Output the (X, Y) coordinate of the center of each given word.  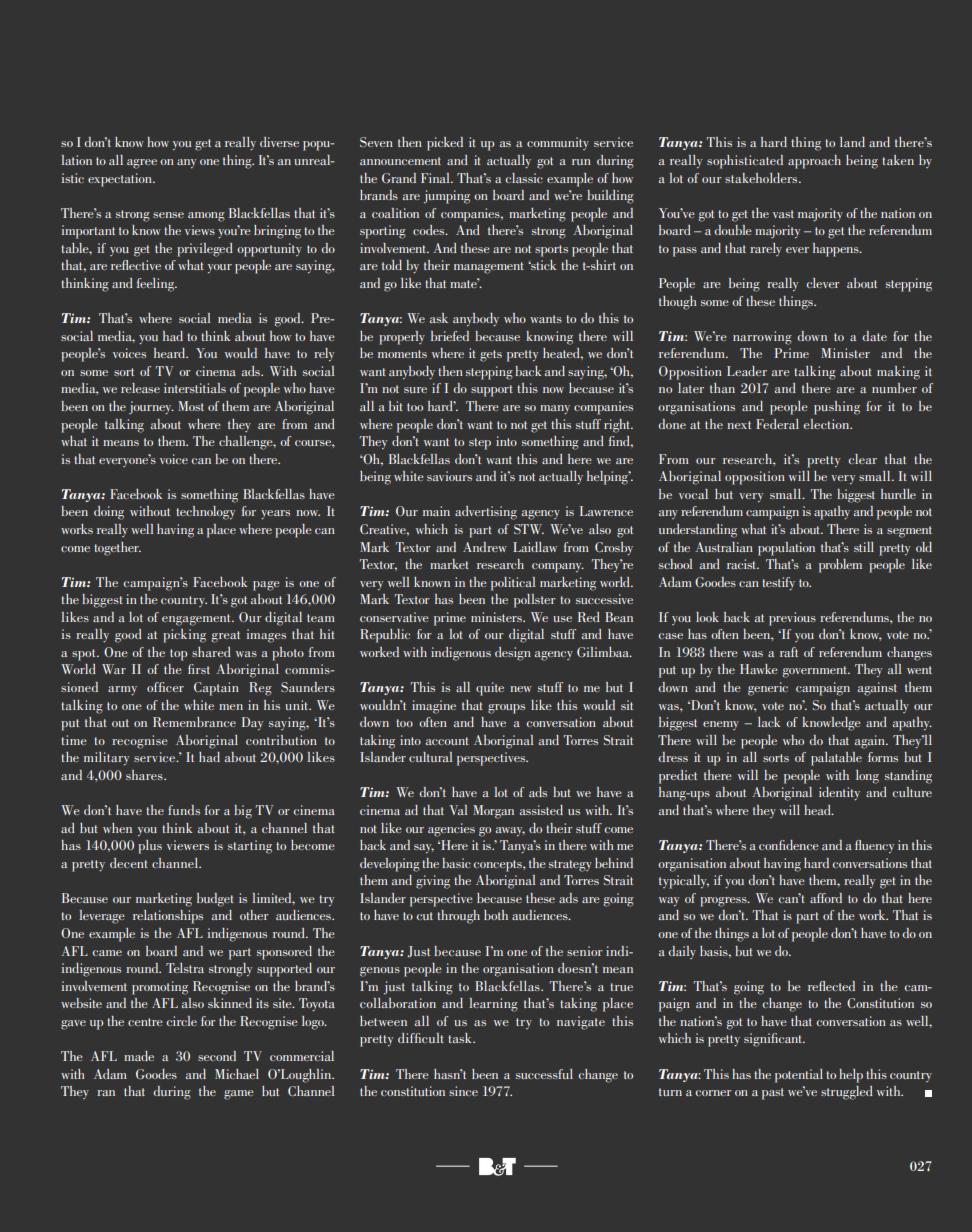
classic (524, 178)
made (139, 1056)
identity (839, 793)
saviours (449, 476)
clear (863, 459)
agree (142, 164)
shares (145, 775)
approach (814, 162)
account (447, 741)
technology (205, 513)
